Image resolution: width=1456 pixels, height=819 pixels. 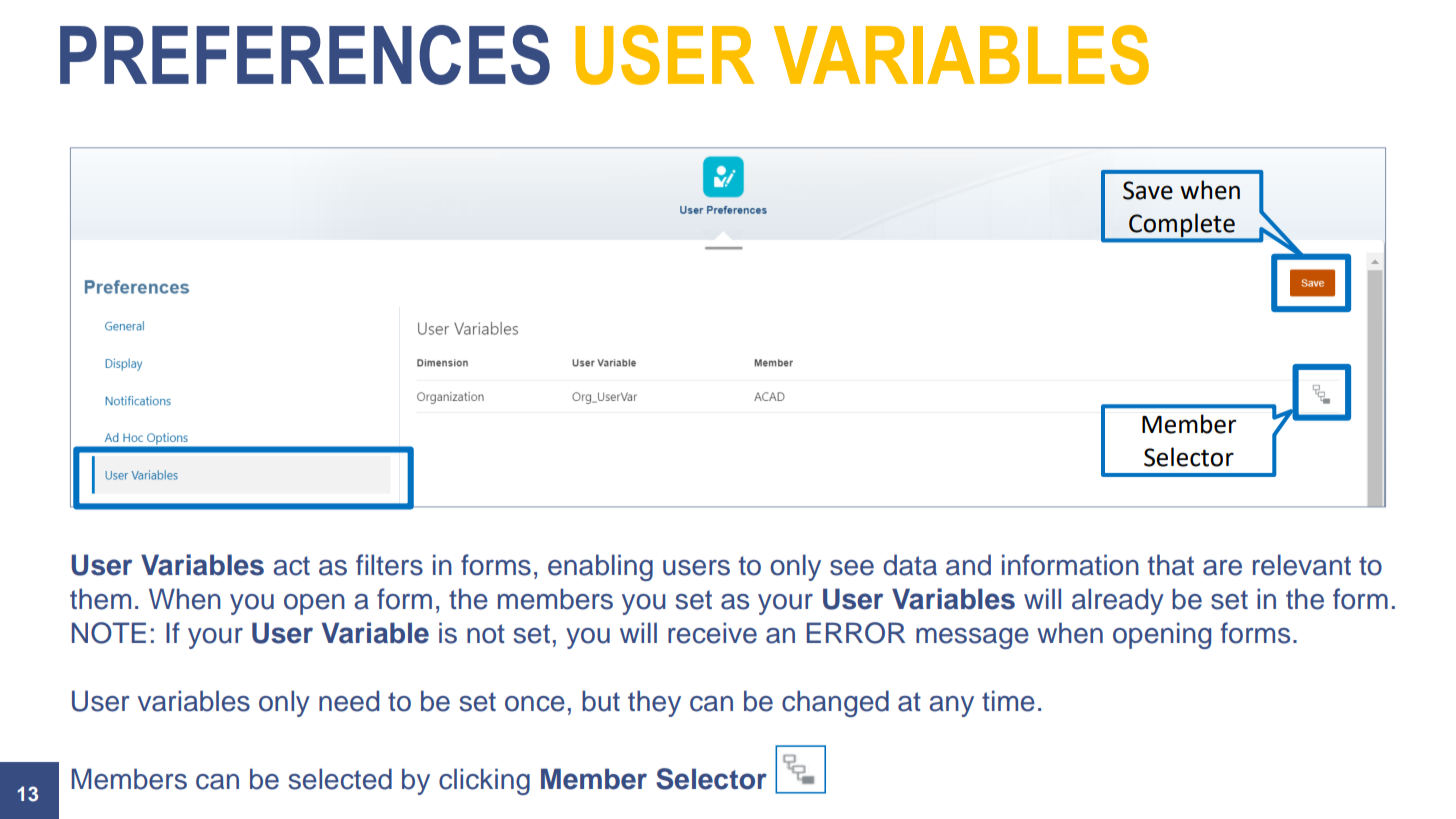 What do you see at coordinates (340, 779) in the document?
I see `selected` at bounding box center [340, 779].
